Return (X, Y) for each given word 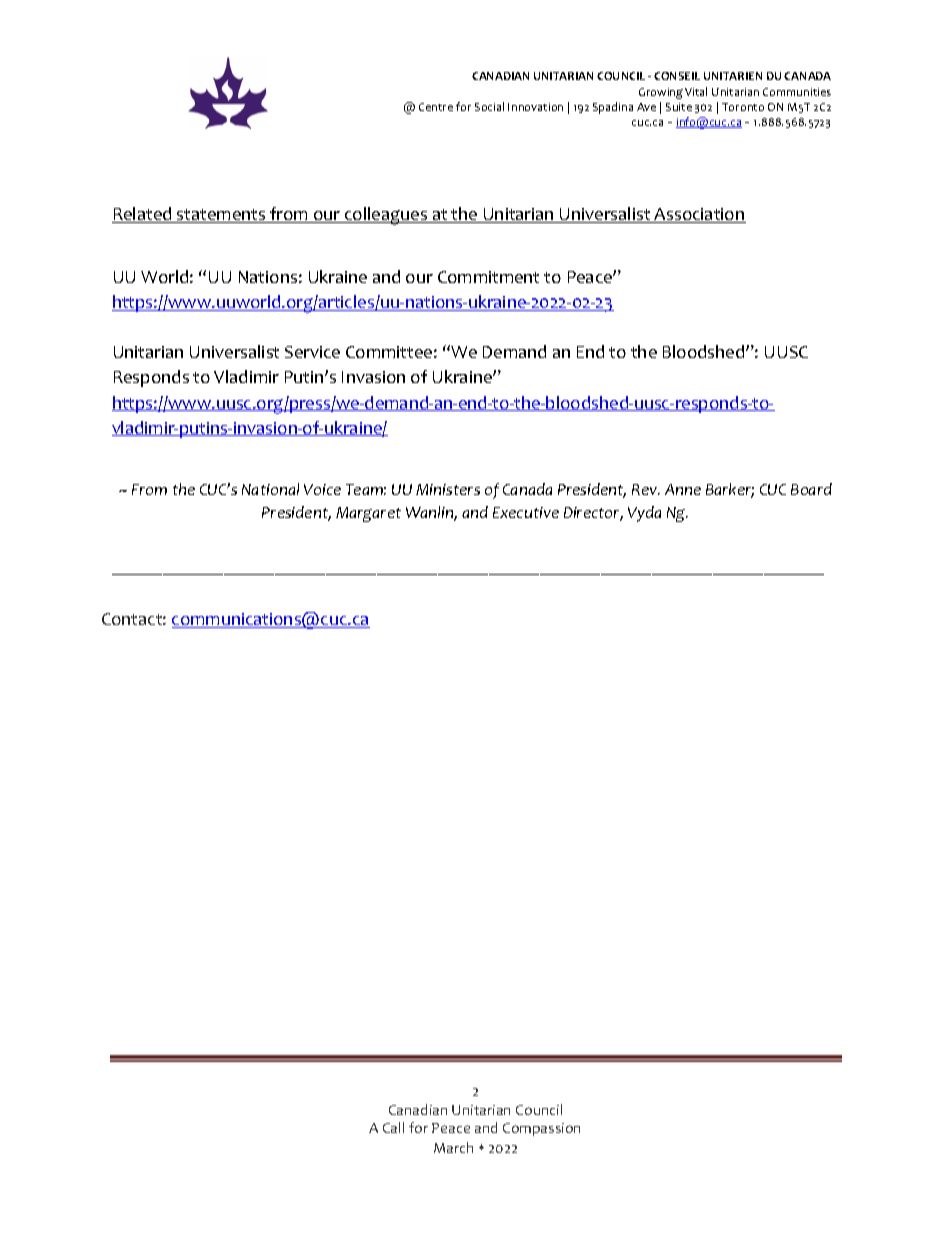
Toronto (743, 107)
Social (489, 106)
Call (393, 1127)
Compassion (541, 1129)
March (453, 1147)
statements (221, 216)
